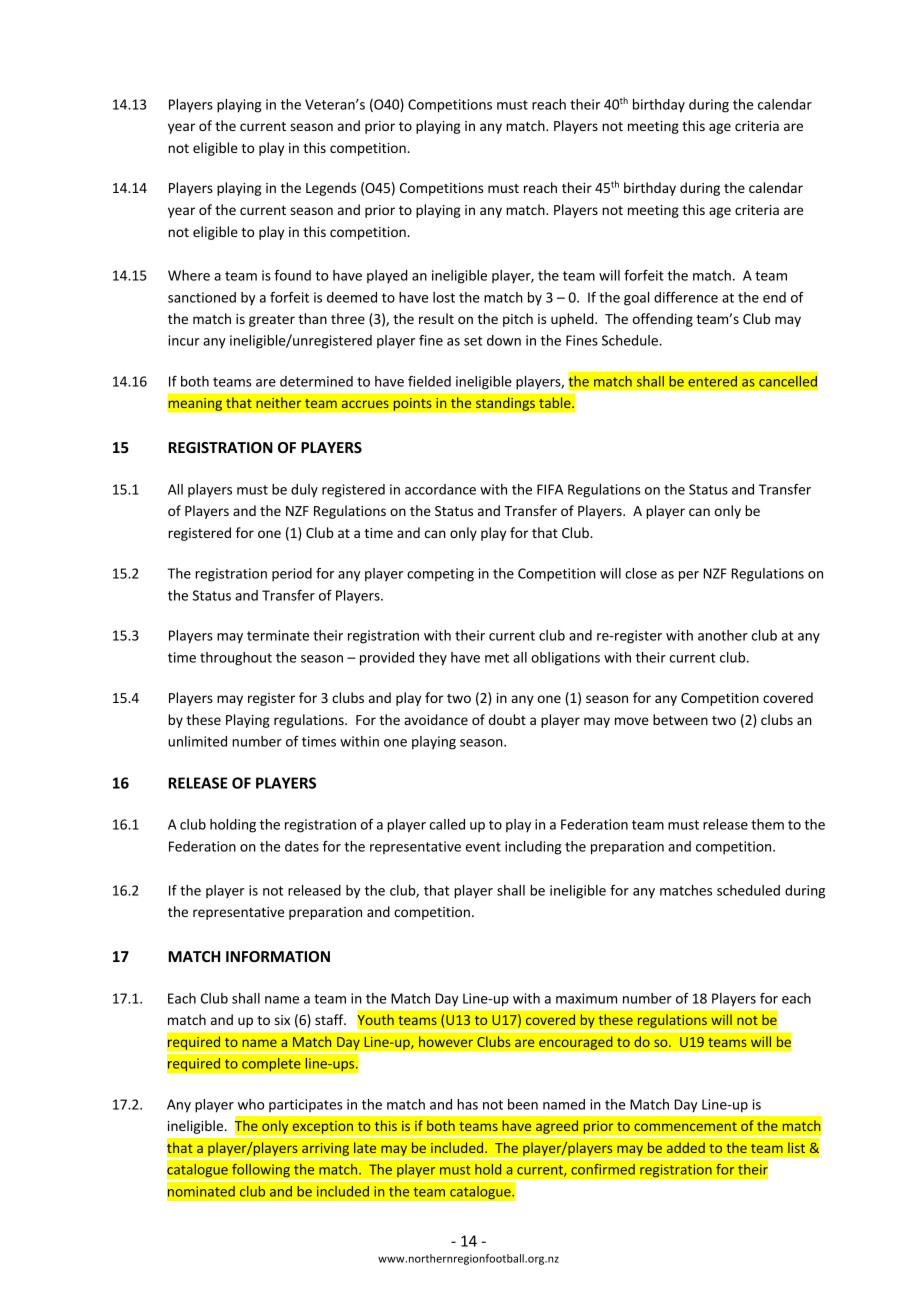  I want to click on them, so click(767, 824).
